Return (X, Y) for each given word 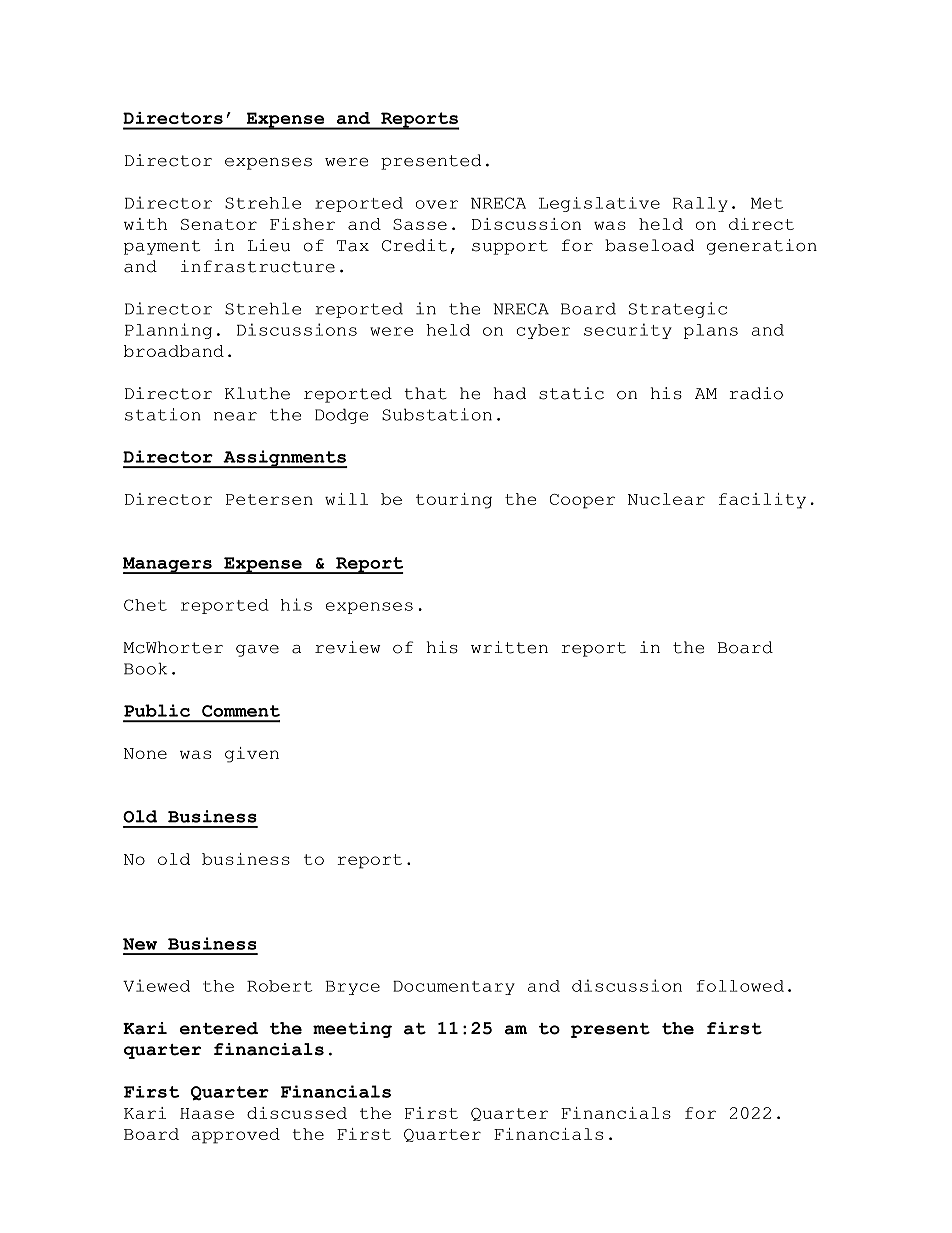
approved (236, 1136)
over (437, 204)
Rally (700, 204)
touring (454, 501)
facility (762, 501)
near (235, 416)
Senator (219, 224)
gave (257, 651)
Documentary (454, 988)
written (509, 647)
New (140, 944)
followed (740, 986)
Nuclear (666, 499)
